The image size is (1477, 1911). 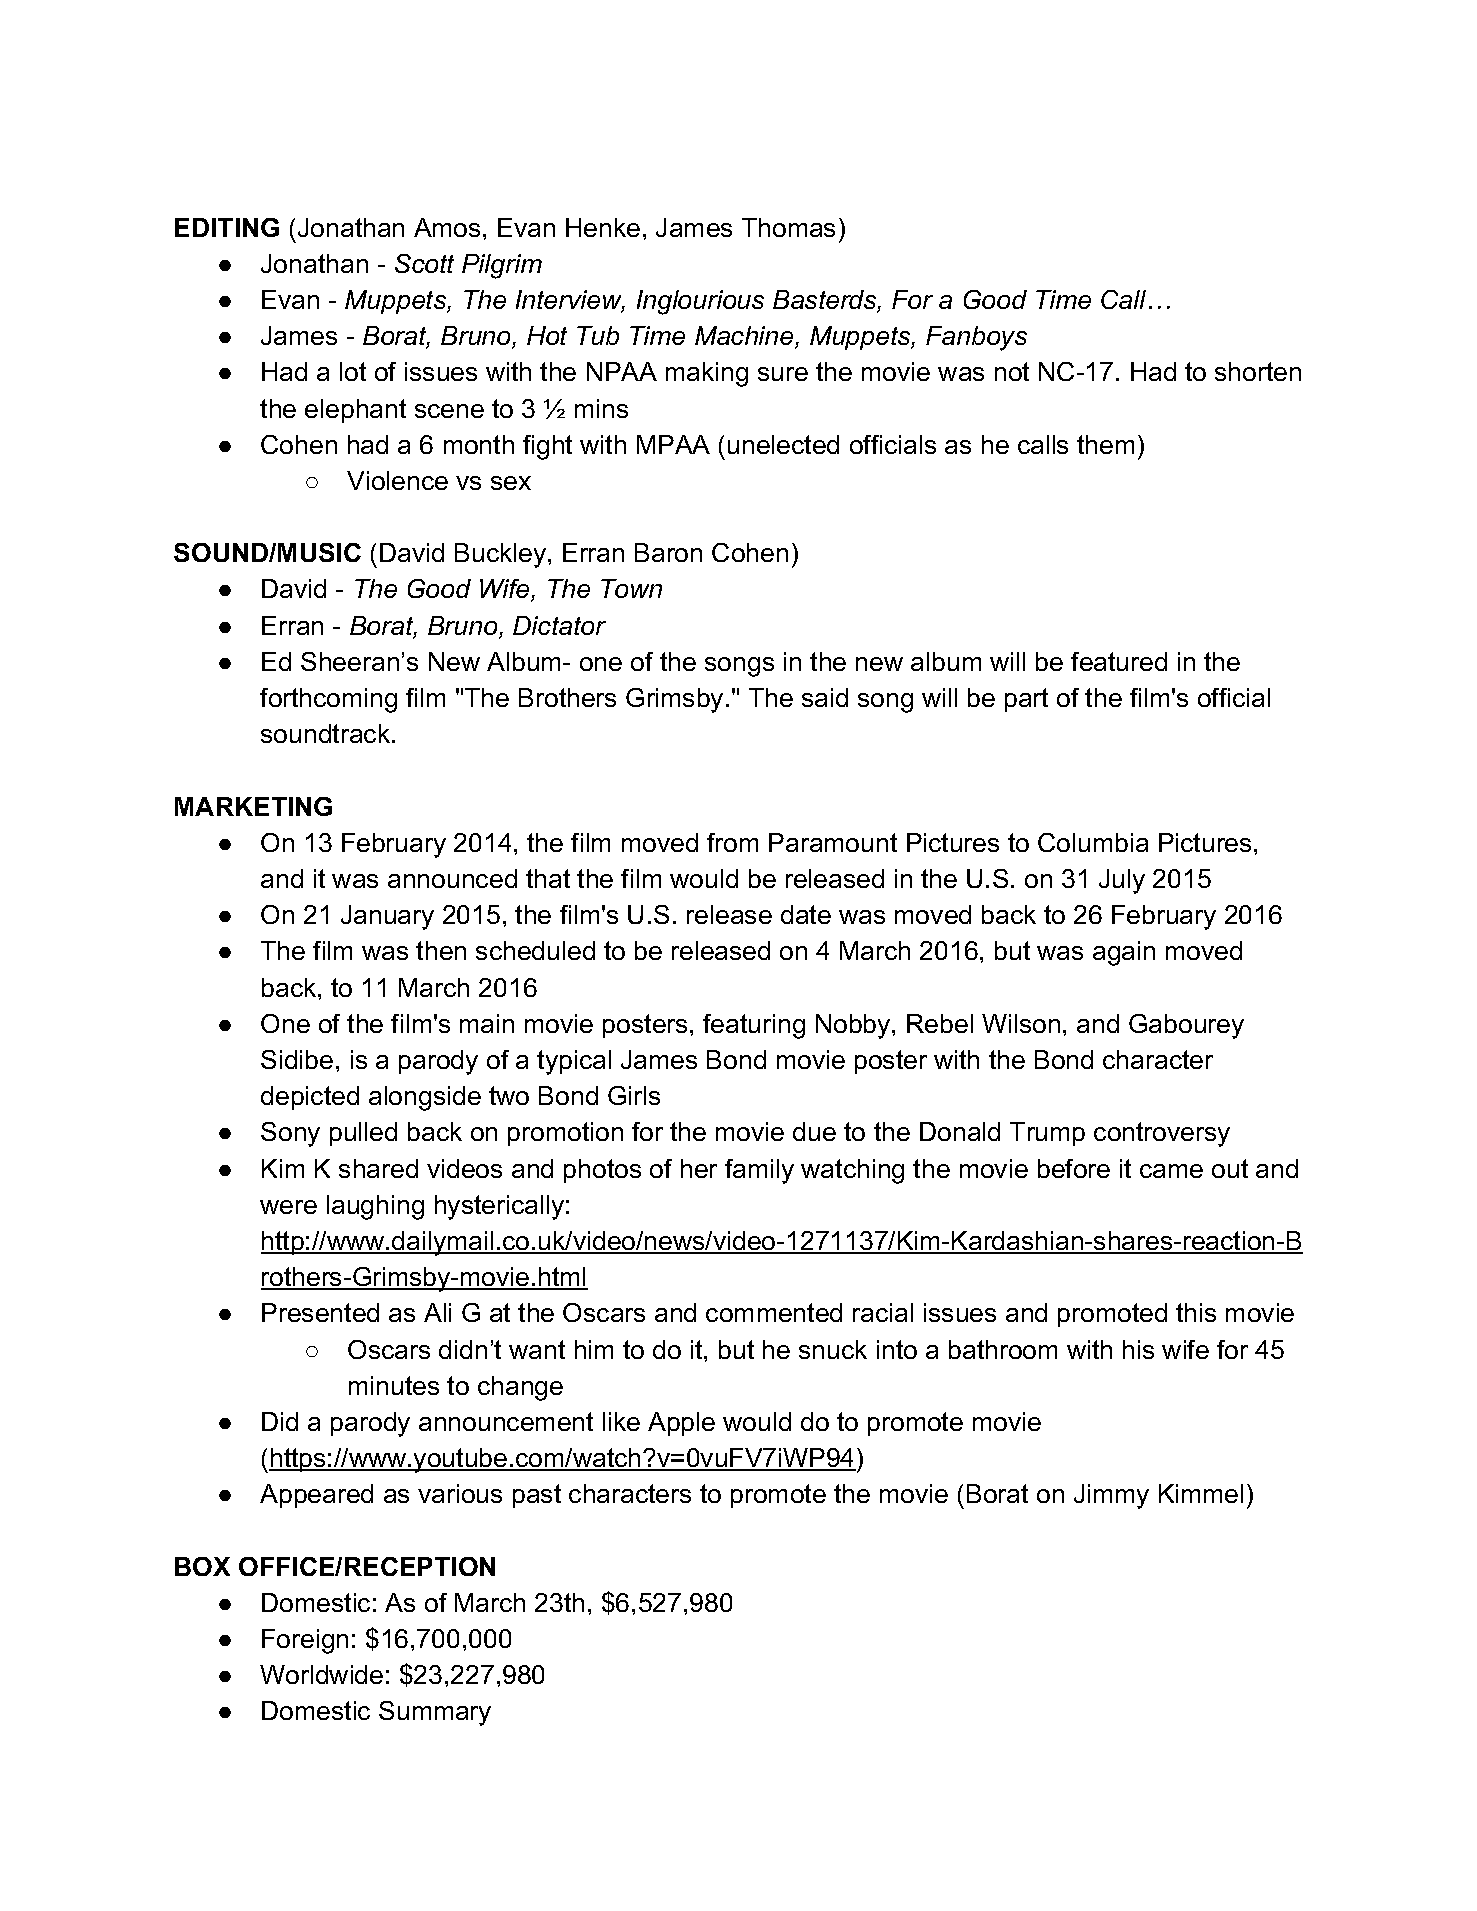 What do you see at coordinates (759, 1171) in the screenshot?
I see `family` at bounding box center [759, 1171].
